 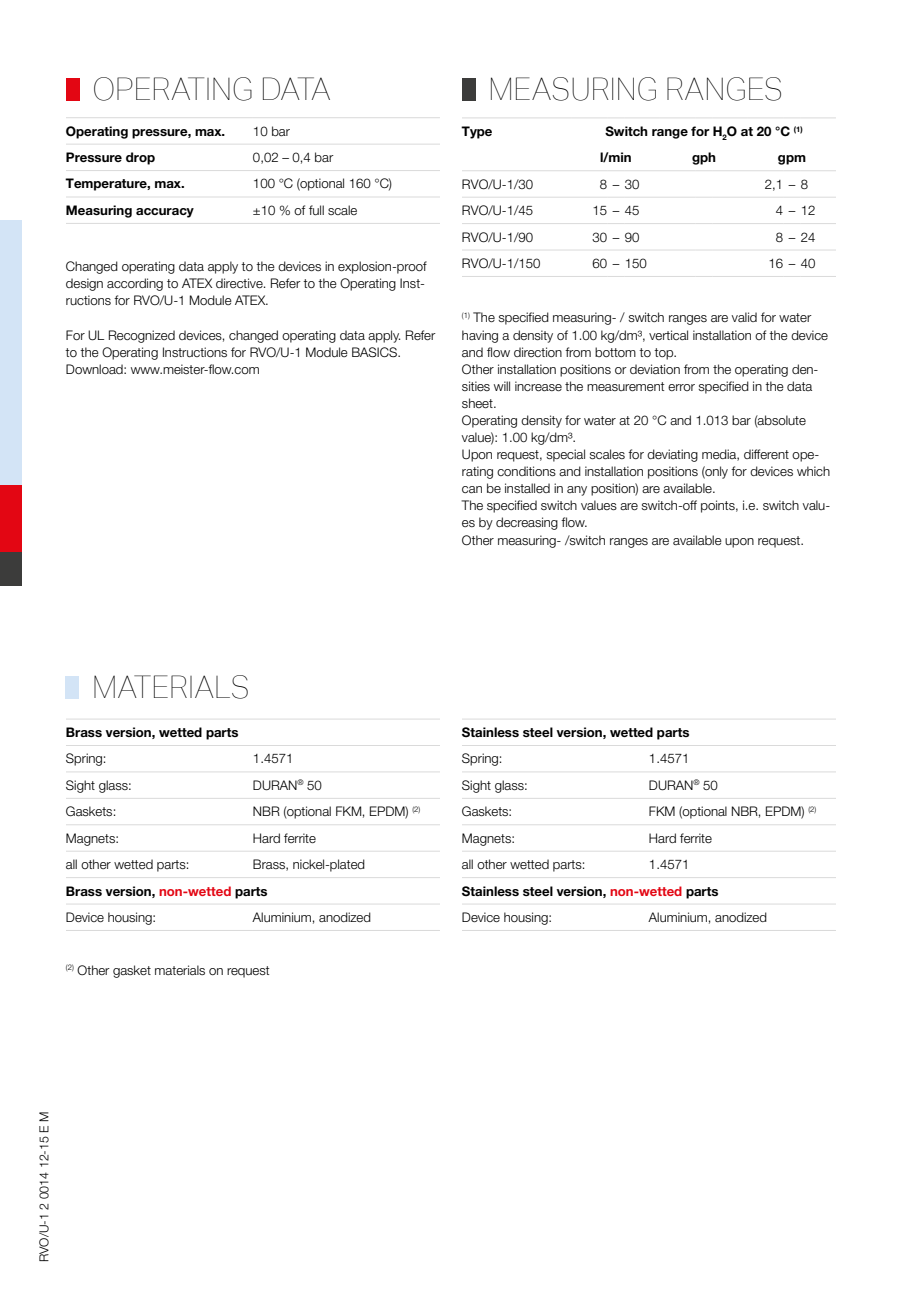 What do you see at coordinates (704, 158) in the document?
I see `gph` at bounding box center [704, 158].
